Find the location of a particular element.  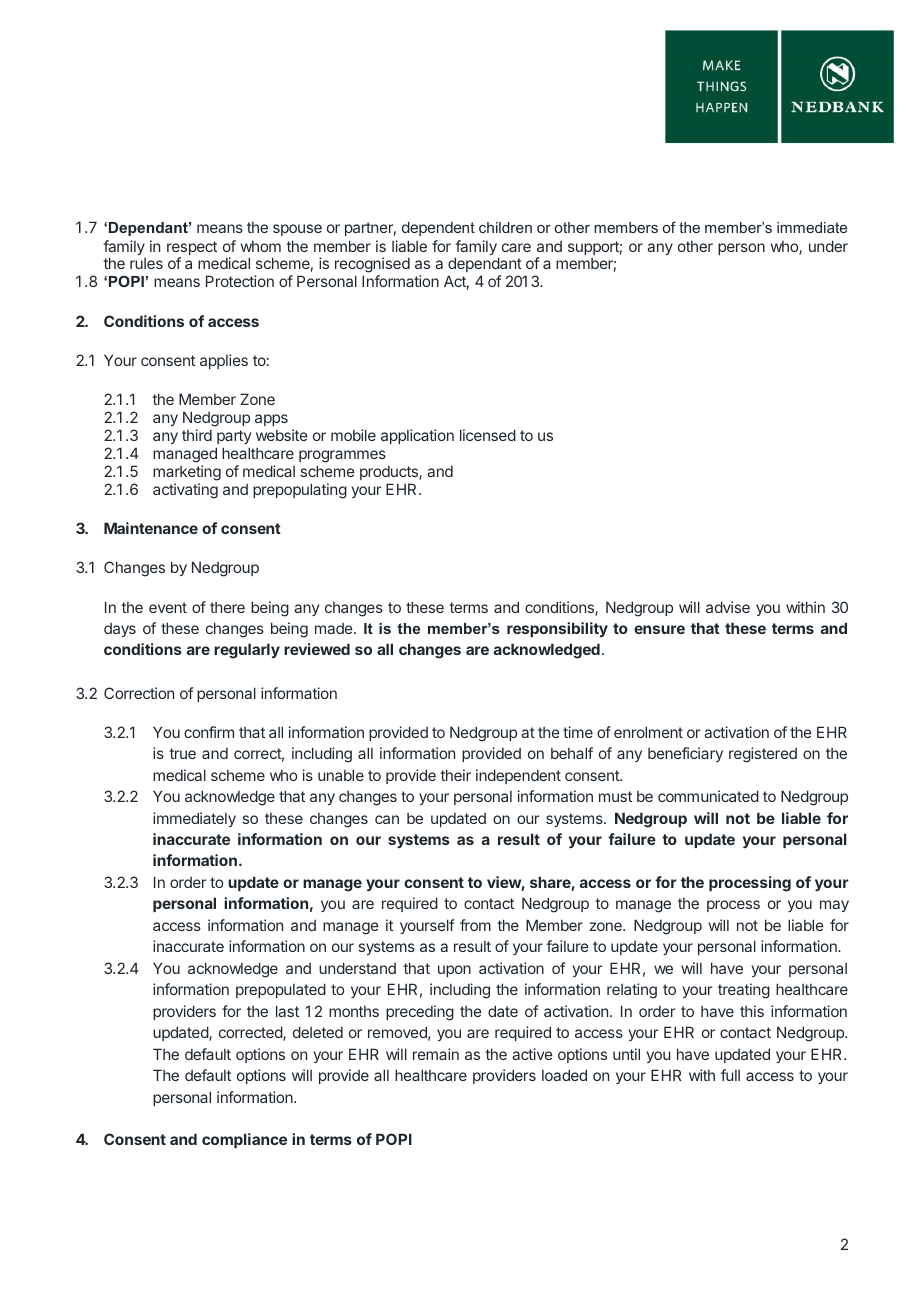

products is located at coordinates (390, 473).
